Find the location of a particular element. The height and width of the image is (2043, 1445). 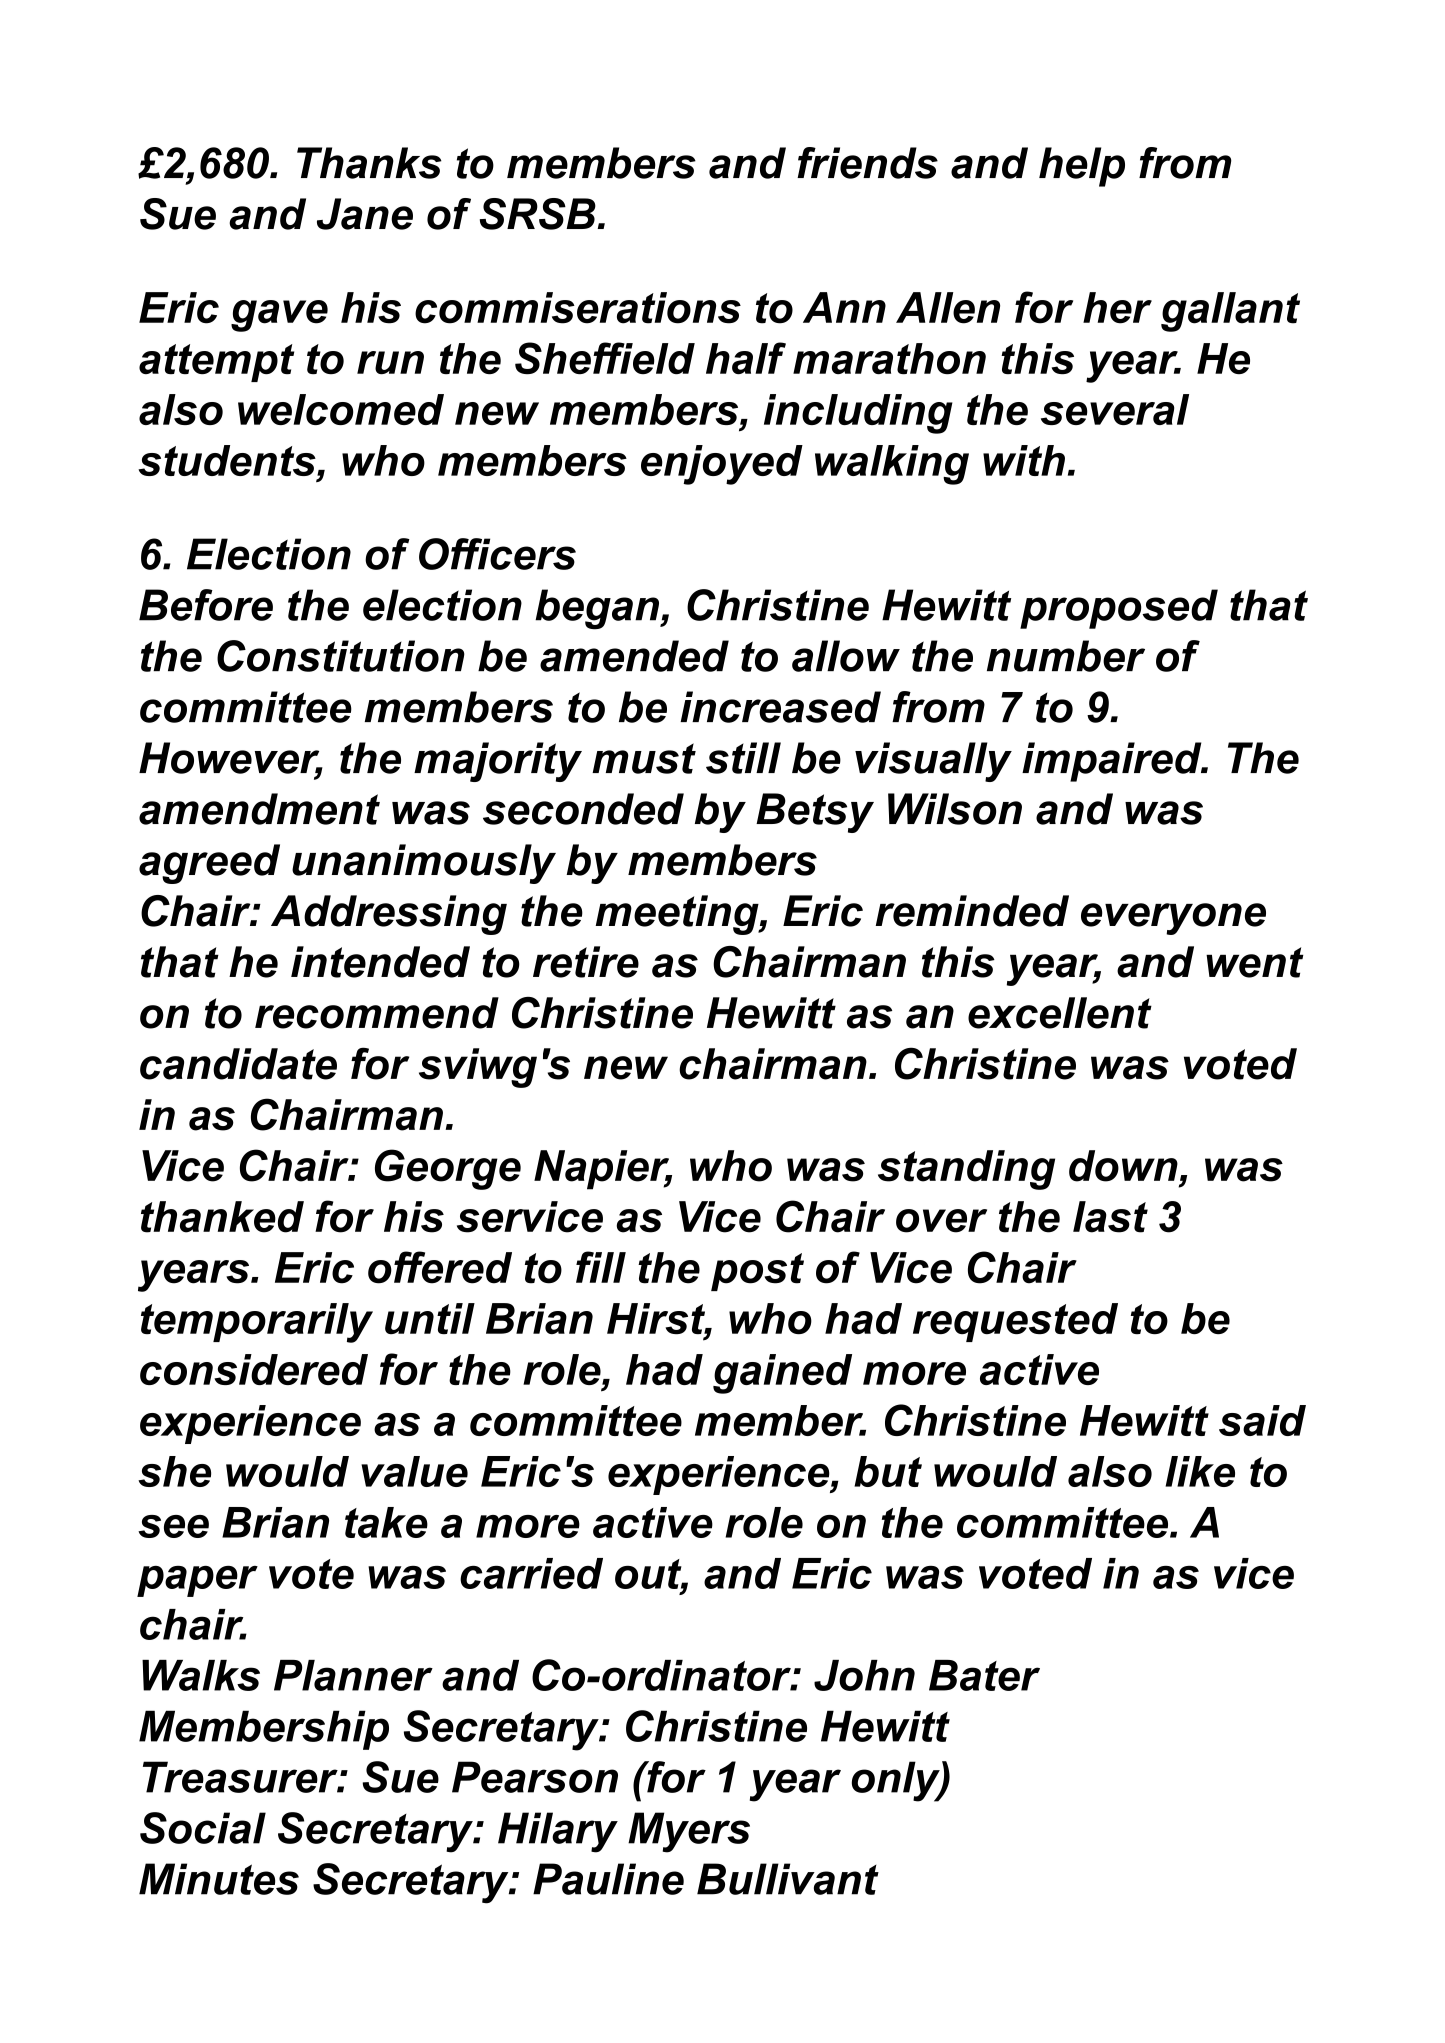

amendment is located at coordinates (259, 809).
